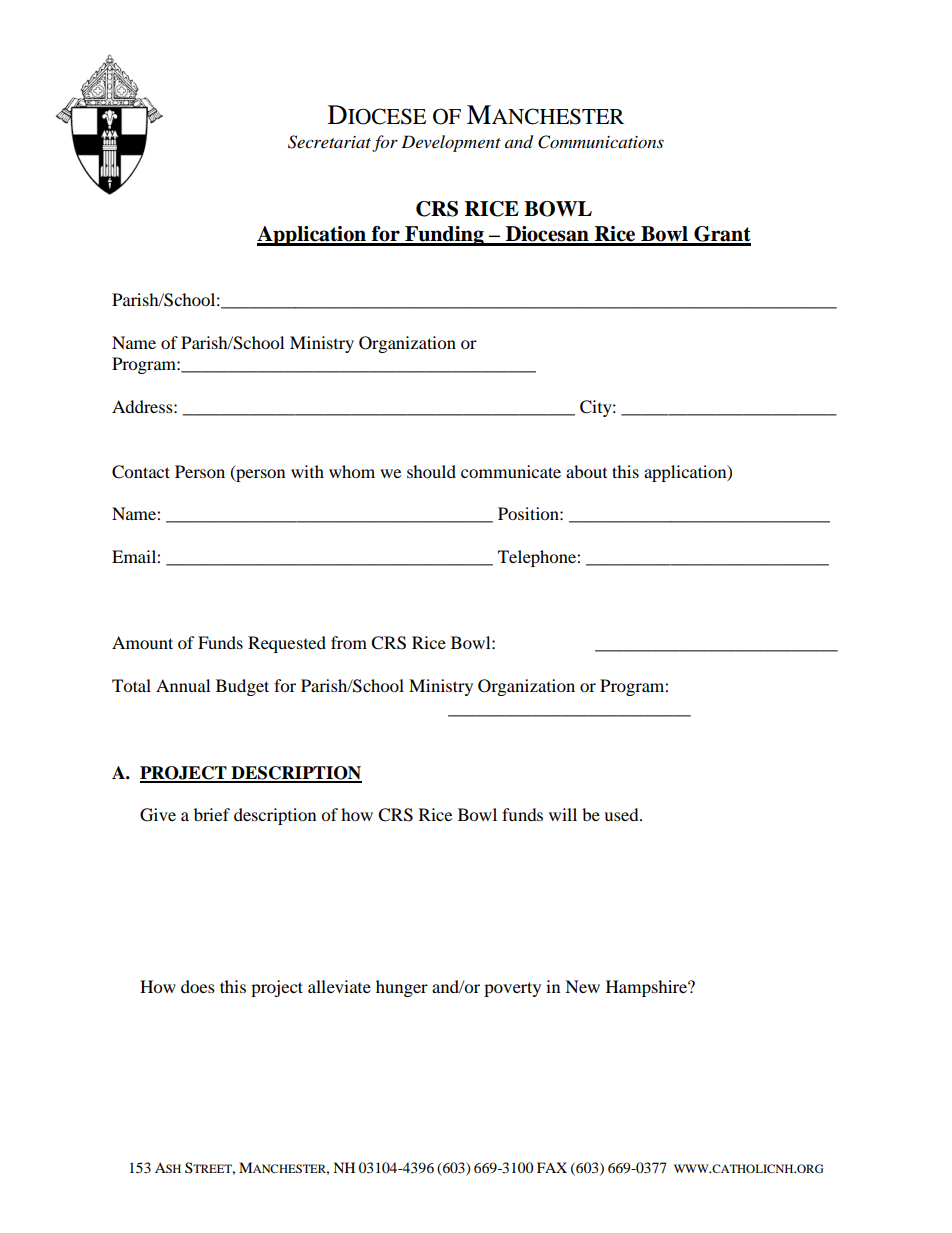 The height and width of the image is (1233, 952). What do you see at coordinates (141, 472) in the image?
I see `Contact` at bounding box center [141, 472].
